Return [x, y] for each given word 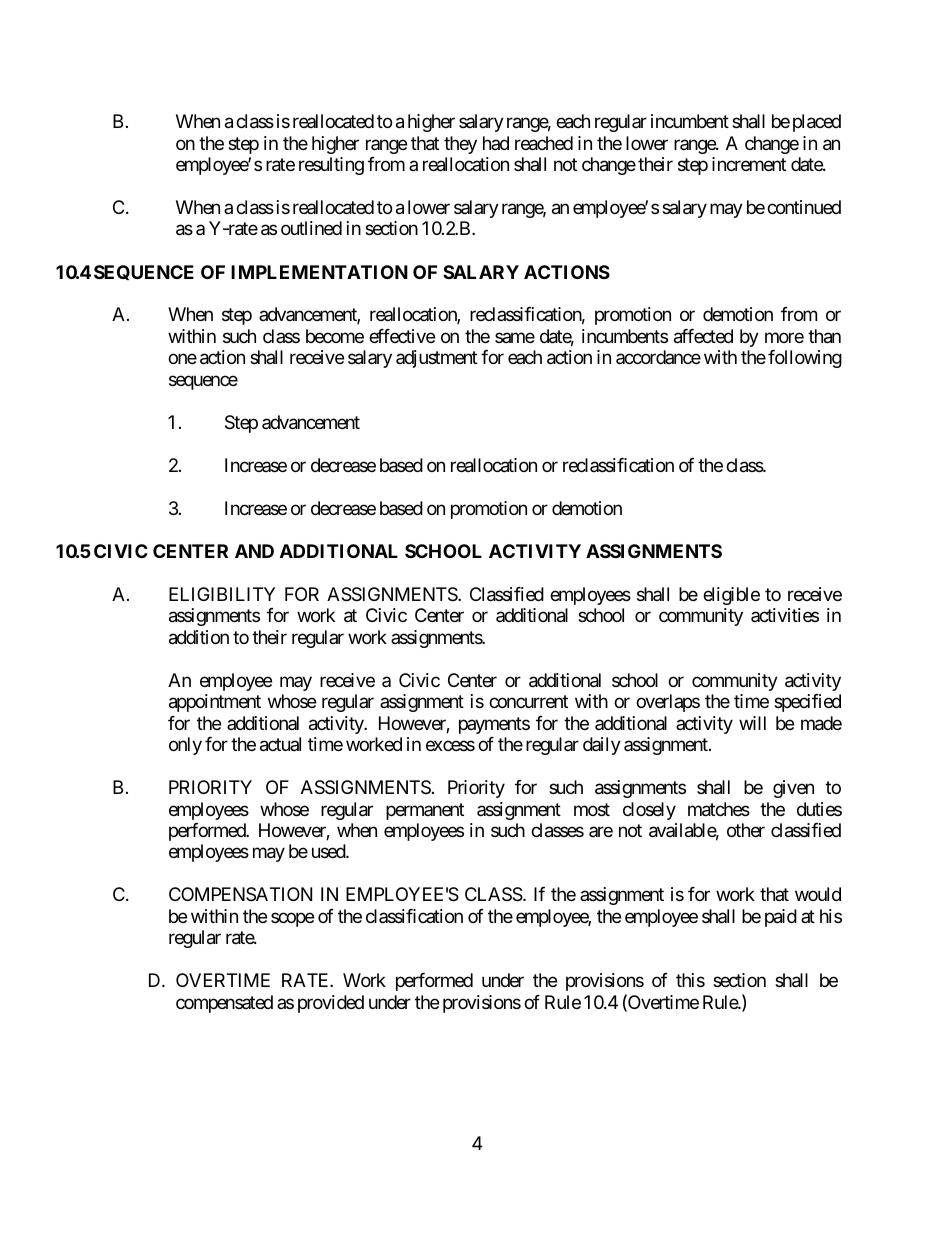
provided [331, 1004]
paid [781, 918]
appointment [215, 703]
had [496, 143]
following [805, 359]
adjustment [436, 359]
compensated [224, 1004]
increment [749, 164]
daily [602, 746]
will [752, 723]
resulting [331, 166]
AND [254, 551]
